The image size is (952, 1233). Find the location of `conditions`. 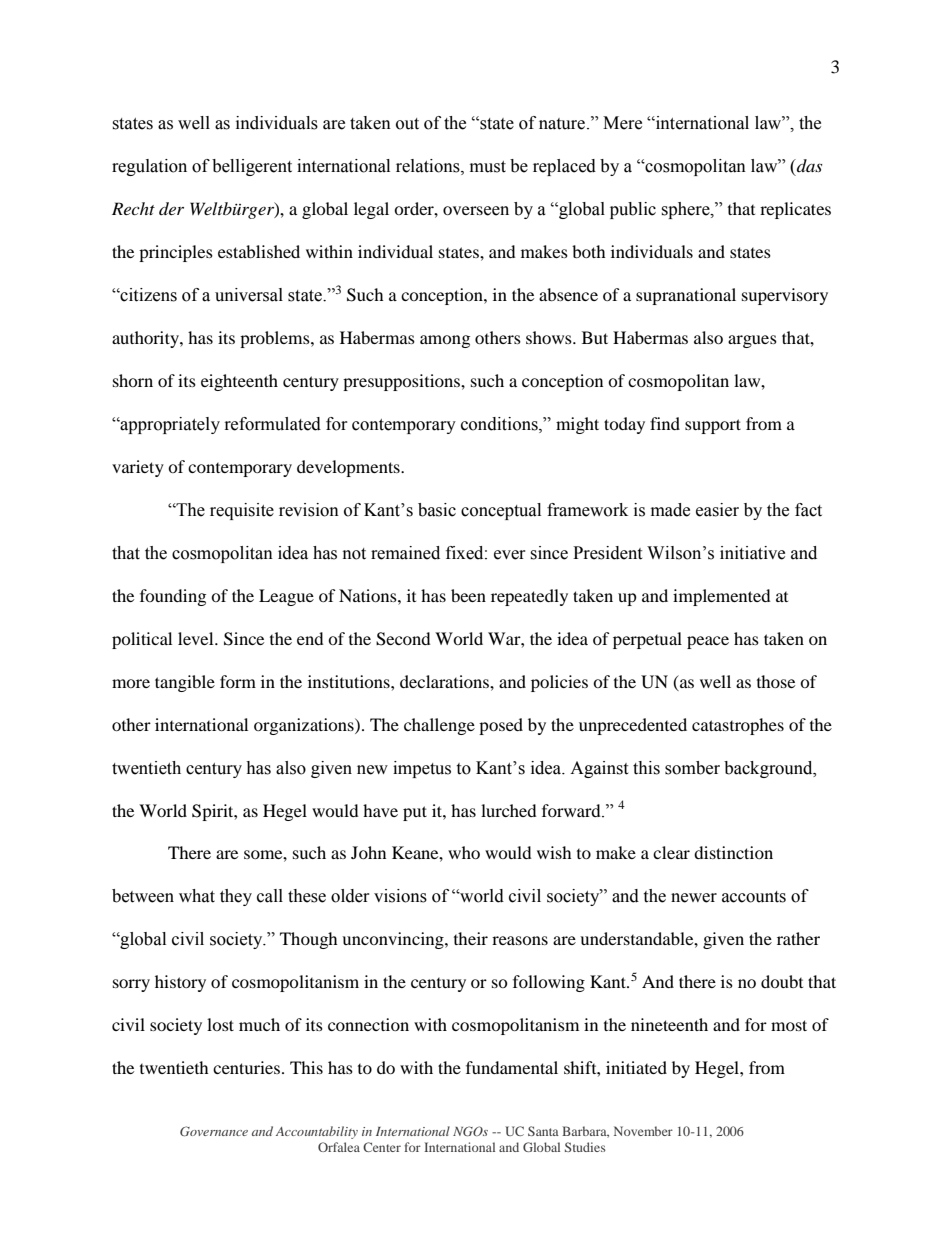

conditions is located at coordinates (500, 424).
